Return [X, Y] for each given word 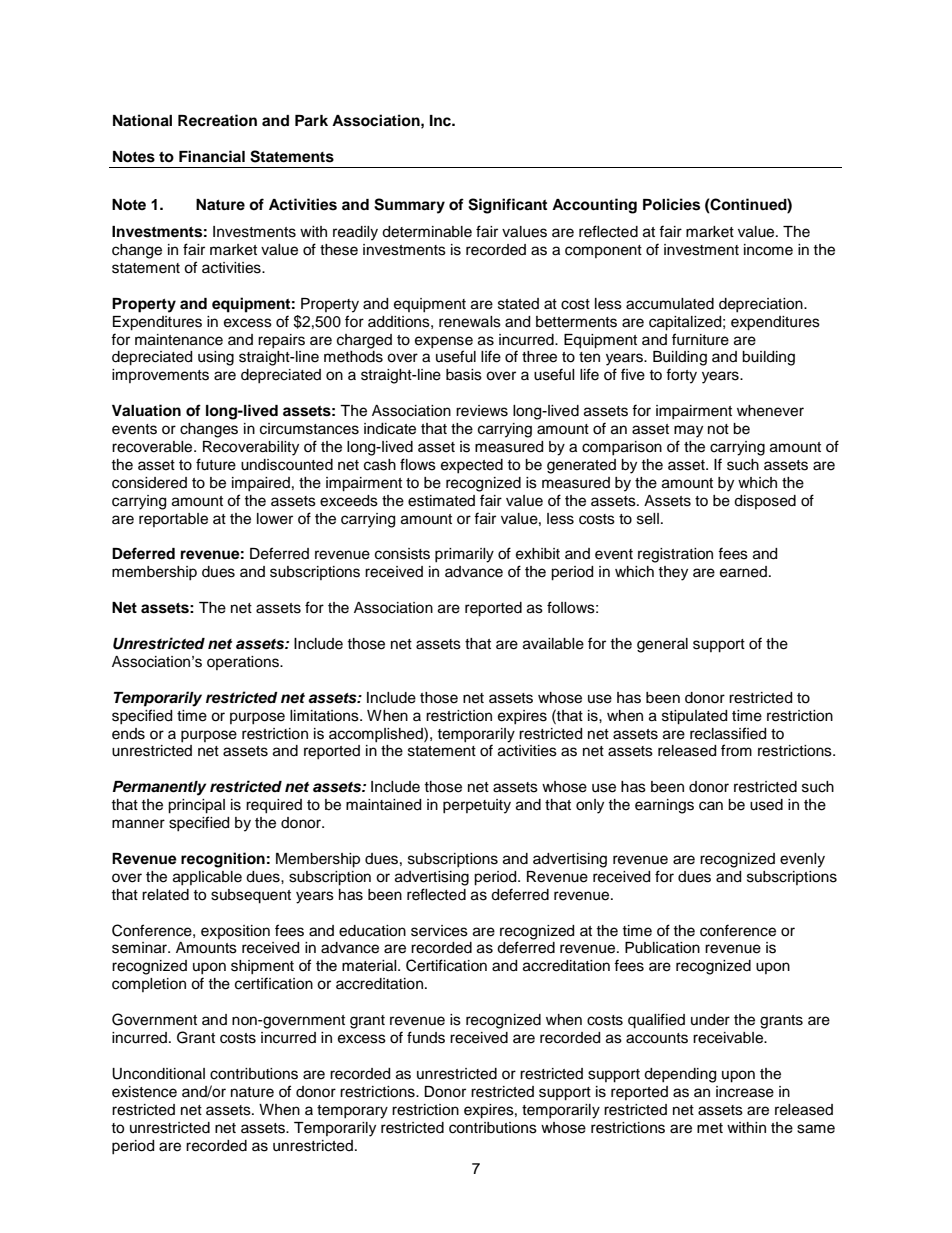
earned [745, 572]
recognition [223, 860]
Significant [507, 206]
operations [244, 663]
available [553, 644]
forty [681, 376]
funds [426, 1037]
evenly [802, 860]
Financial [212, 156]
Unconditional [158, 1074]
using [216, 358]
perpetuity [477, 806]
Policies [671, 204]
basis [464, 375]
